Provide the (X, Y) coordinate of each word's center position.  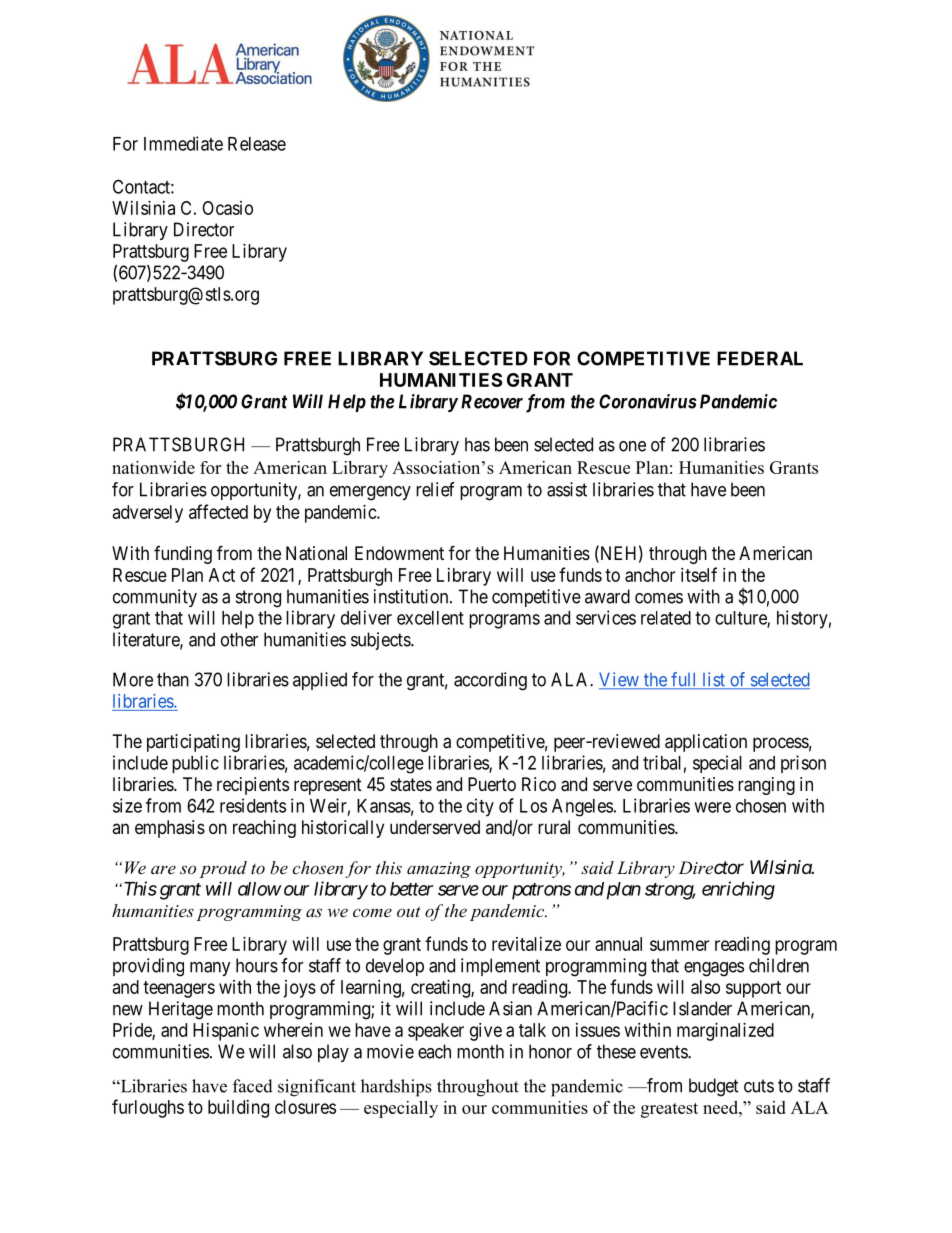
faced (253, 1086)
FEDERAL (760, 358)
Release (257, 144)
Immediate (183, 143)
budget (714, 1087)
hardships (396, 1088)
